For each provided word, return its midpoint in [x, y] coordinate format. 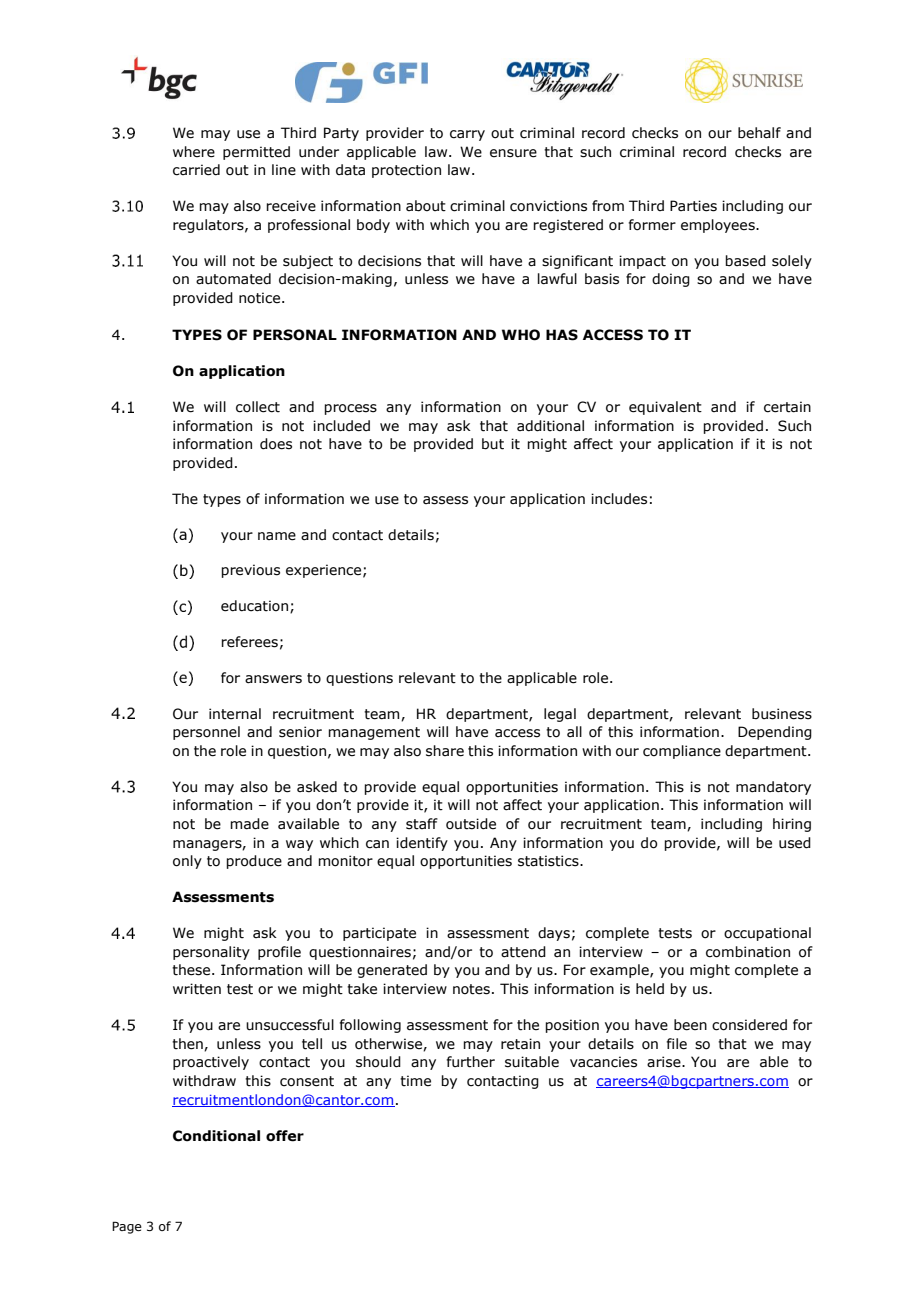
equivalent [665, 408]
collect [258, 407]
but [493, 444]
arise [665, 1062]
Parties [693, 206]
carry [467, 135]
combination [748, 952]
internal [235, 714]
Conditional [216, 1136]
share [445, 751]
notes [471, 989]
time [415, 1081]
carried [196, 170]
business [782, 714]
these [192, 970]
